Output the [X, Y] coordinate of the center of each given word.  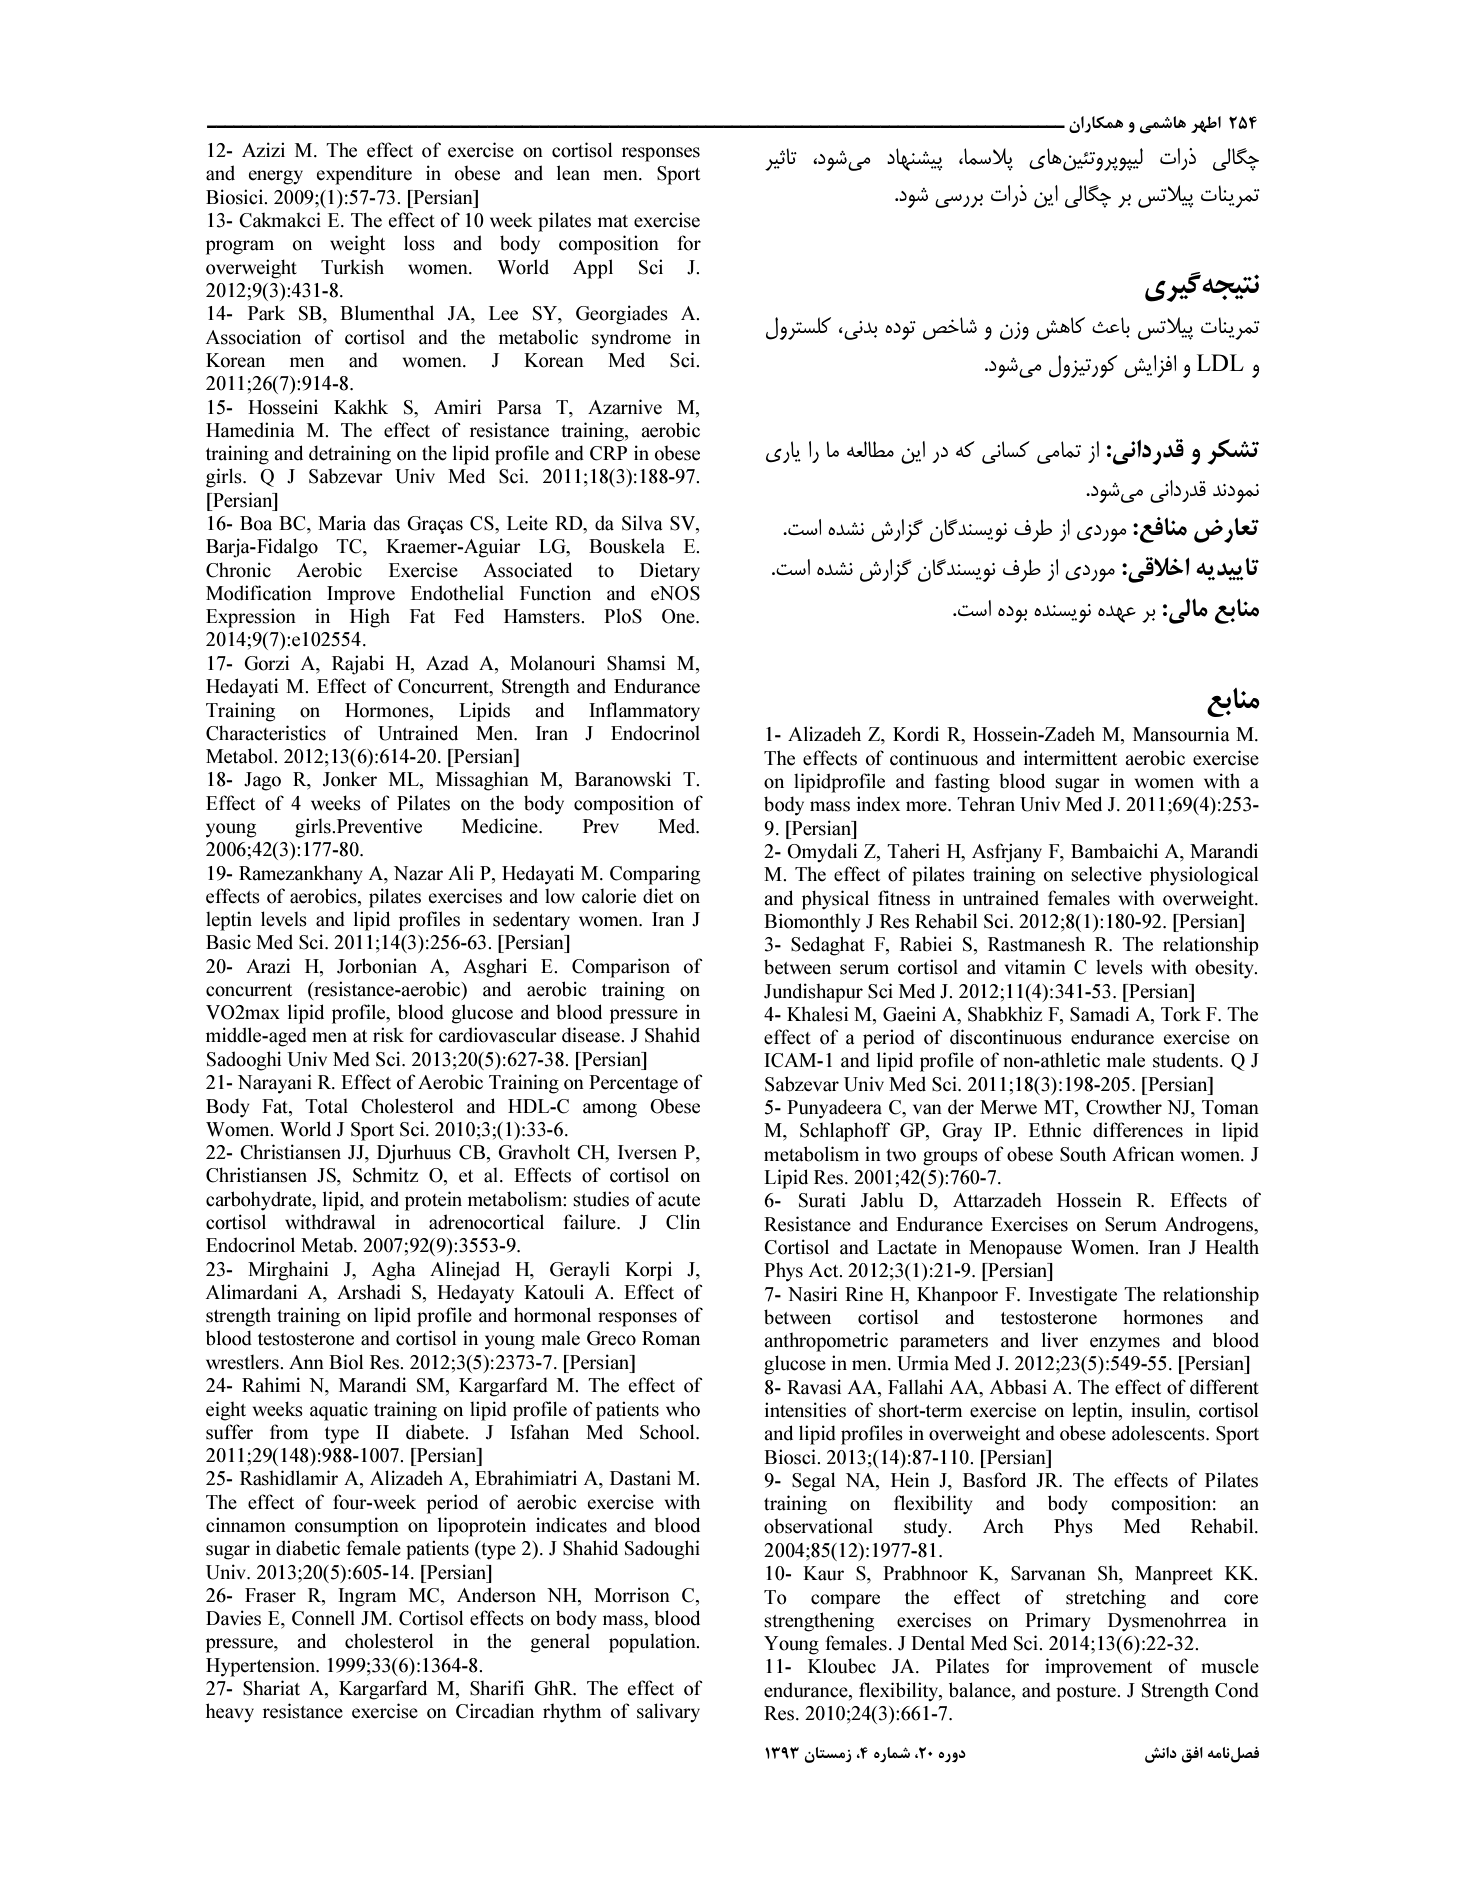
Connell [323, 1618]
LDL [1220, 362]
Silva [642, 523]
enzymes [1125, 1344]
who [683, 1409]
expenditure [364, 175]
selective [1106, 874]
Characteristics [266, 733]
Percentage [633, 1084]
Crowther [1124, 1107]
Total [326, 1106]
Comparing [655, 875]
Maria [342, 523]
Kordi [916, 734]
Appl [593, 269]
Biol [346, 1362]
